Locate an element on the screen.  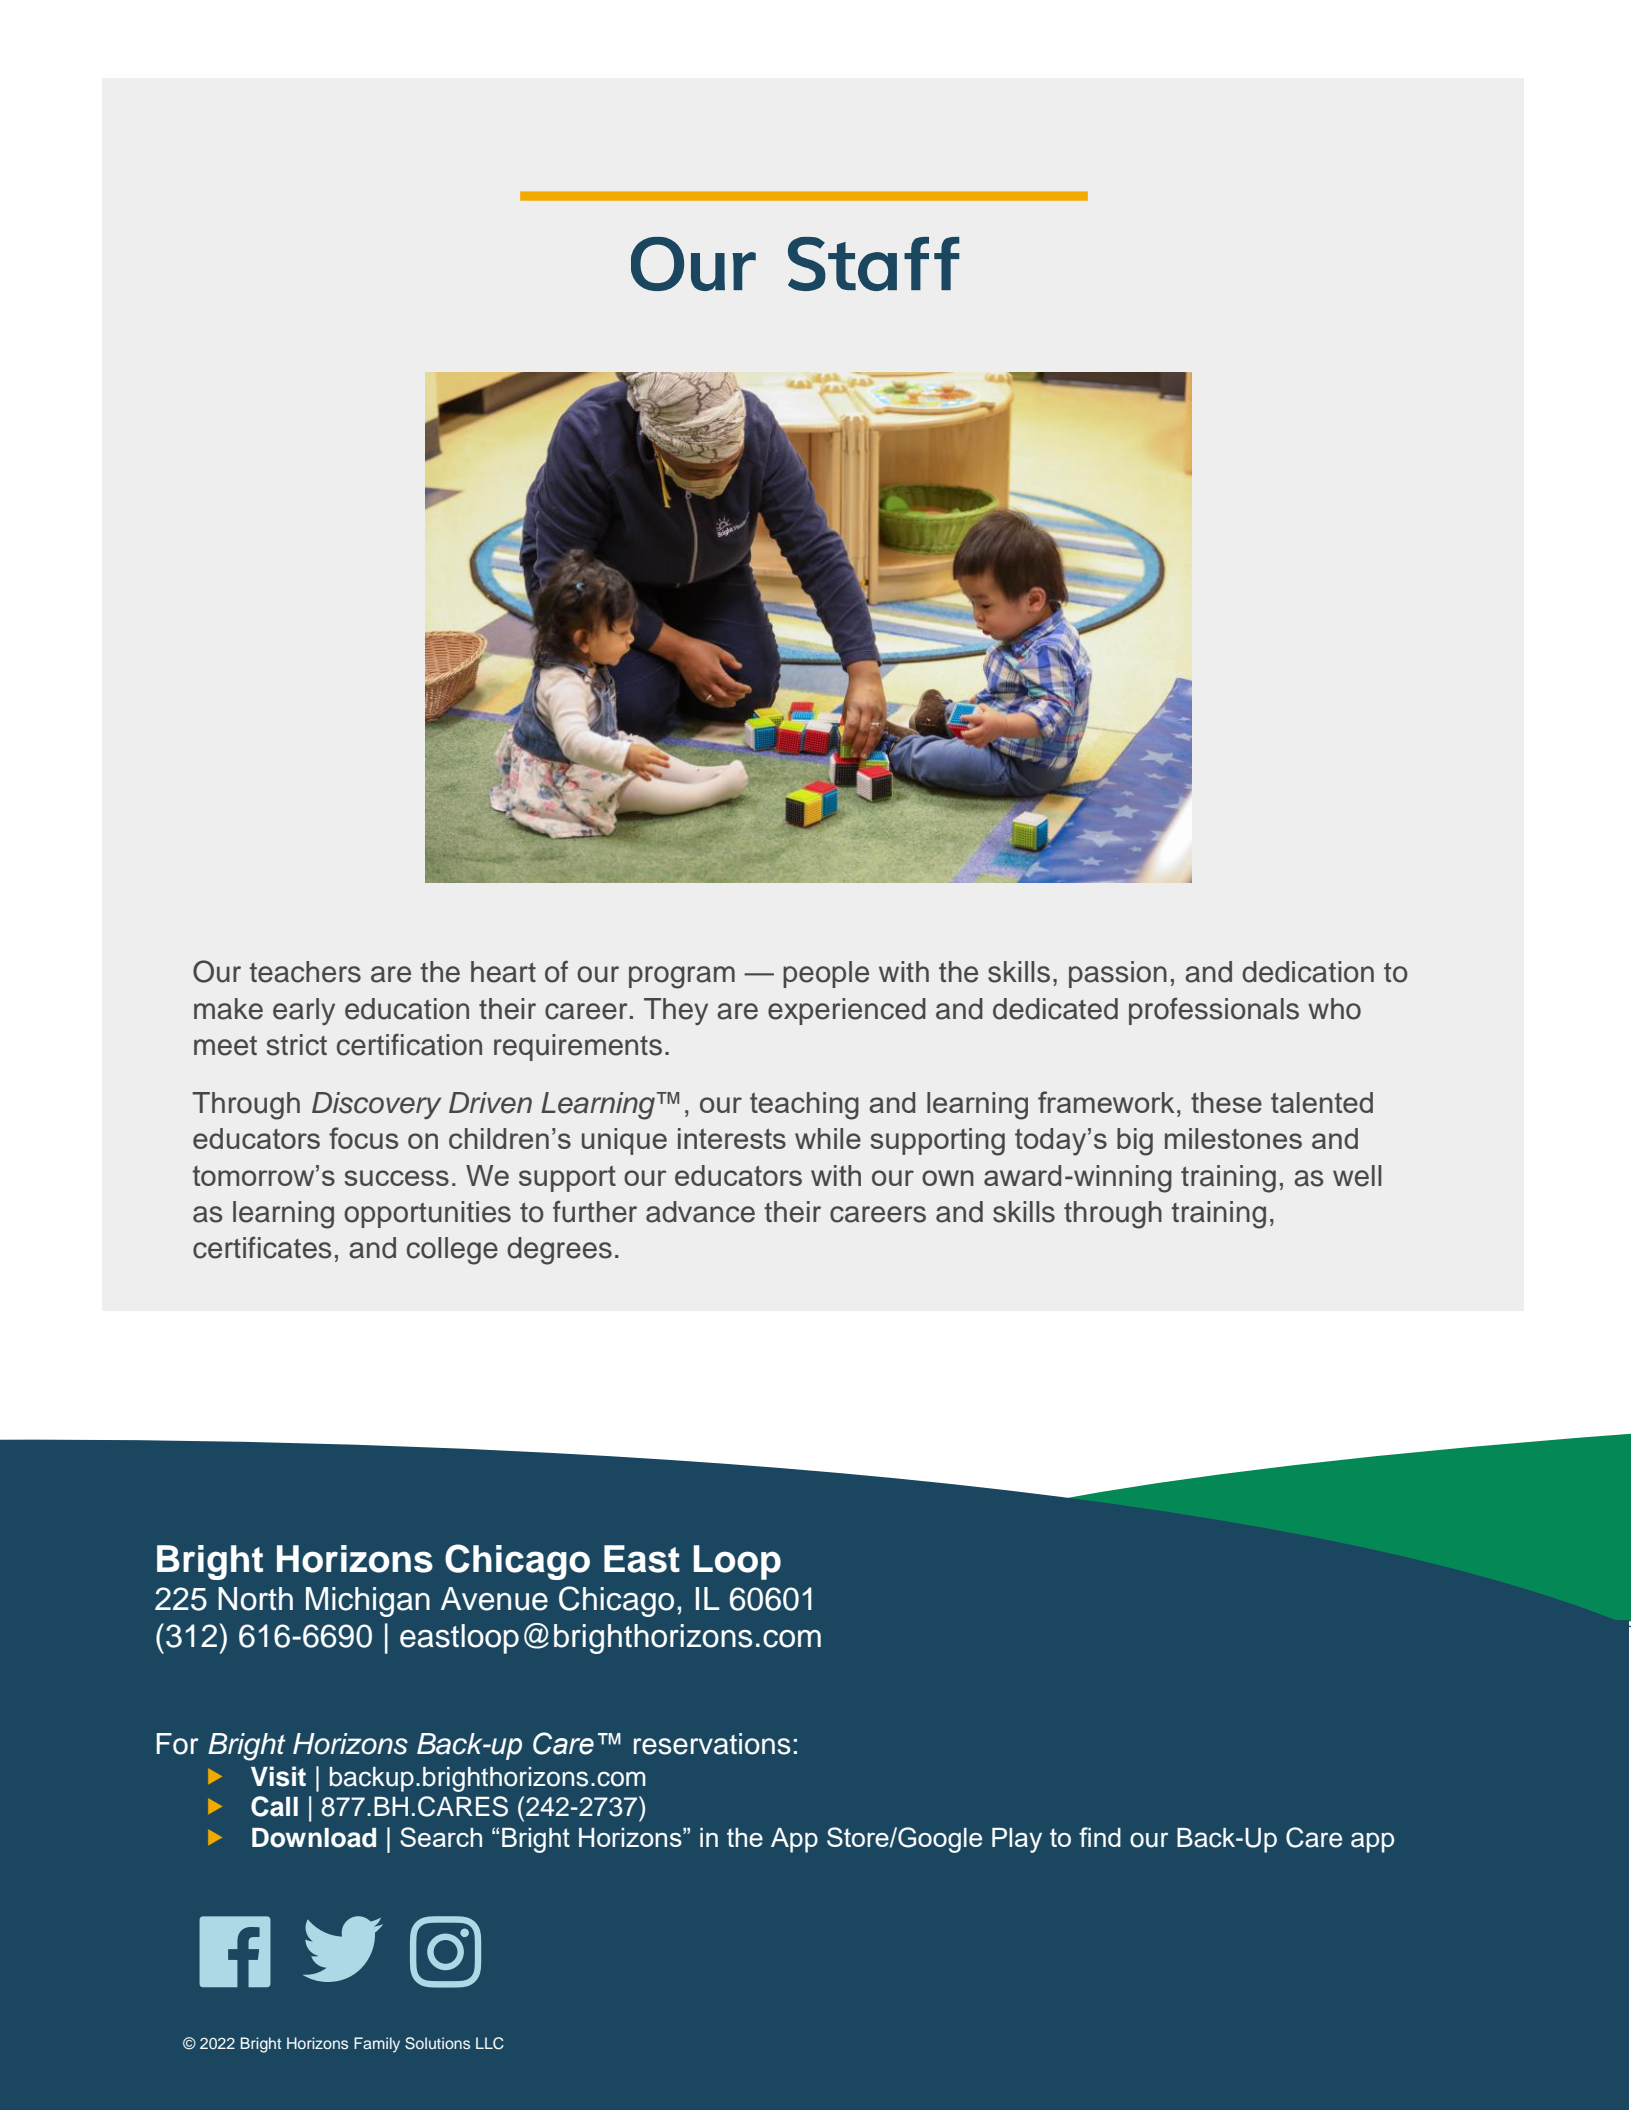
certificates is located at coordinates (262, 1248).
